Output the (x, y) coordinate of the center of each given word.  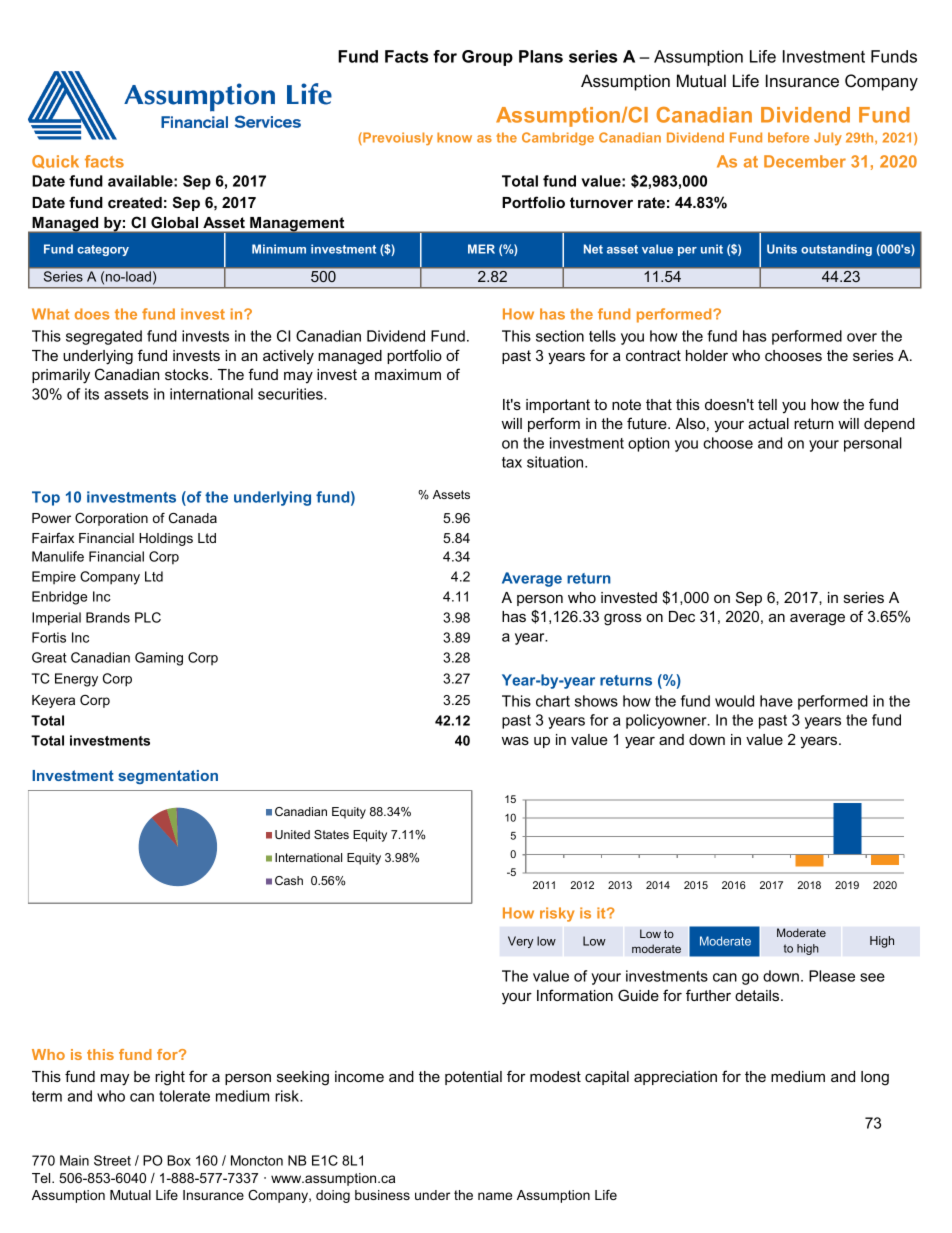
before (788, 137)
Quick (55, 162)
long (875, 1078)
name (495, 1196)
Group (487, 58)
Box (179, 1160)
